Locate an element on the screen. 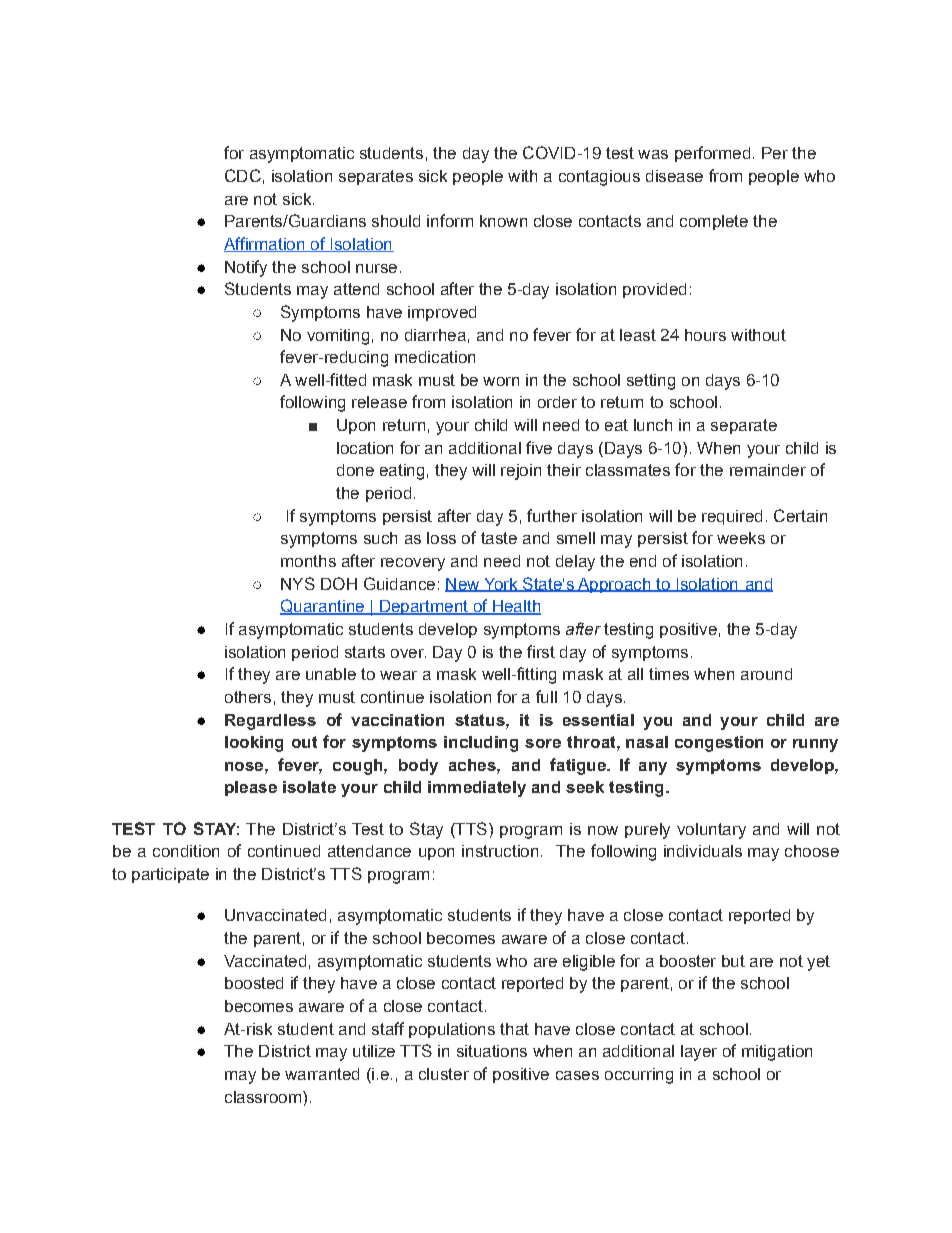  situations is located at coordinates (492, 1051).
